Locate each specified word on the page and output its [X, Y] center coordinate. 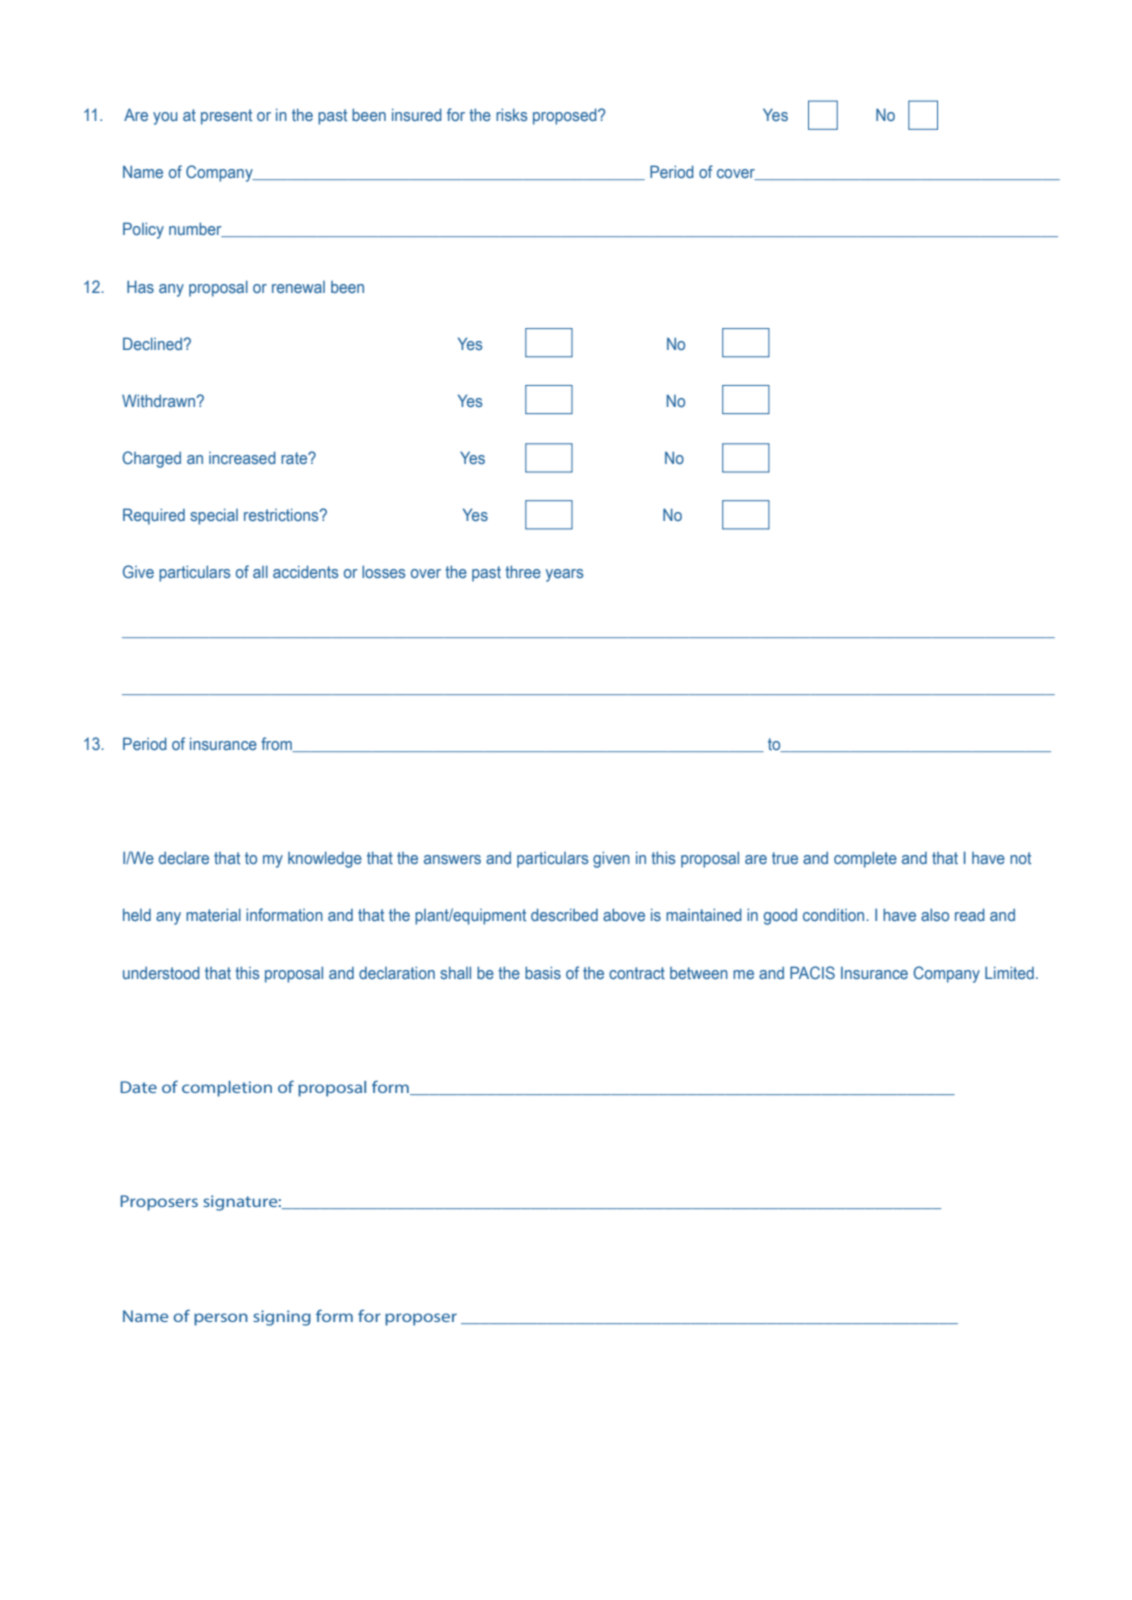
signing [282, 1318]
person [221, 1319]
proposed [566, 116]
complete [865, 859]
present [226, 117]
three [523, 571]
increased [242, 457]
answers [452, 859]
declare [184, 857]
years [565, 575]
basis [543, 972]
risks [512, 114]
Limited [1009, 972]
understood [161, 972]
